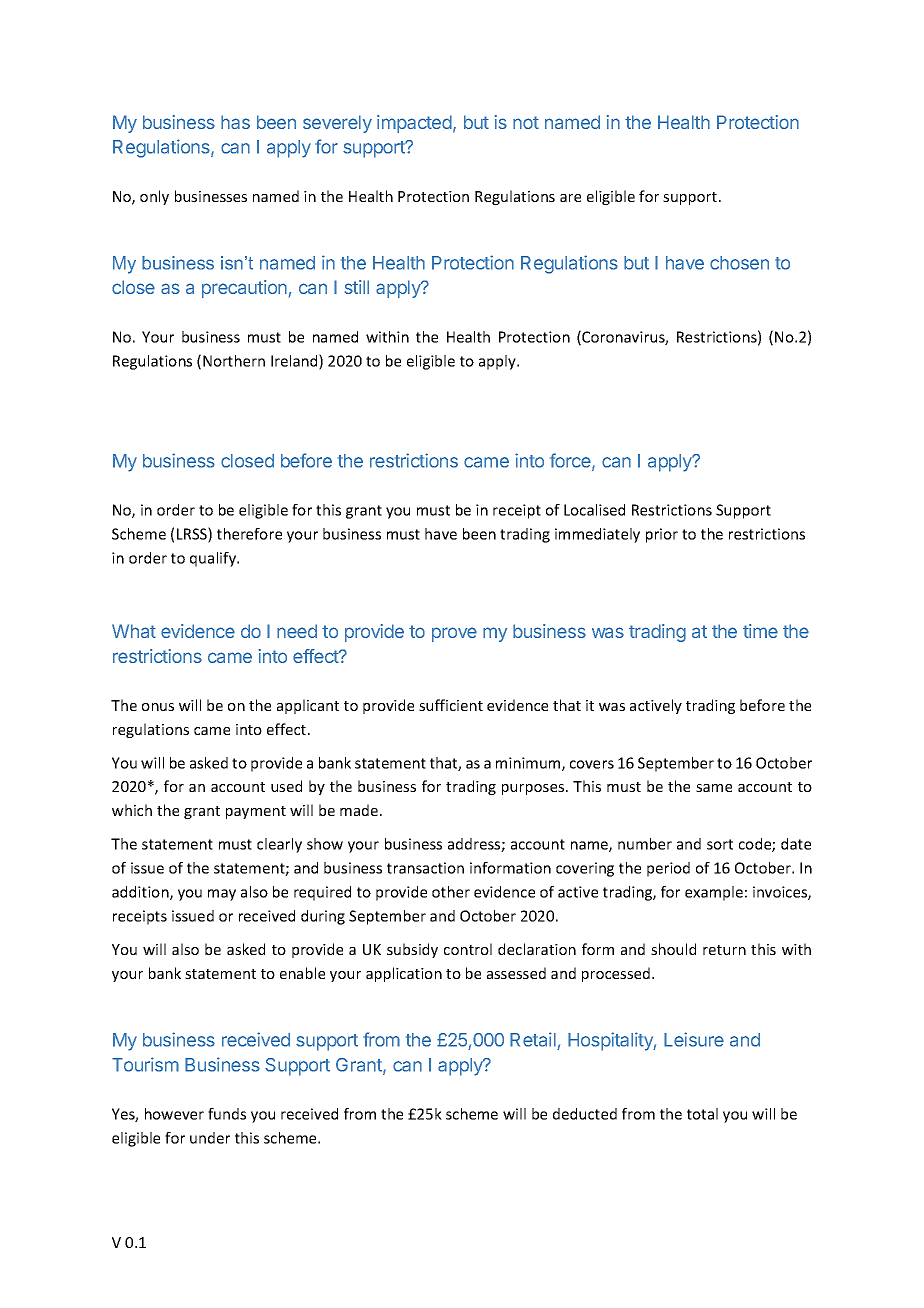  What do you see at coordinates (526, 122) in the screenshot?
I see `not` at bounding box center [526, 122].
